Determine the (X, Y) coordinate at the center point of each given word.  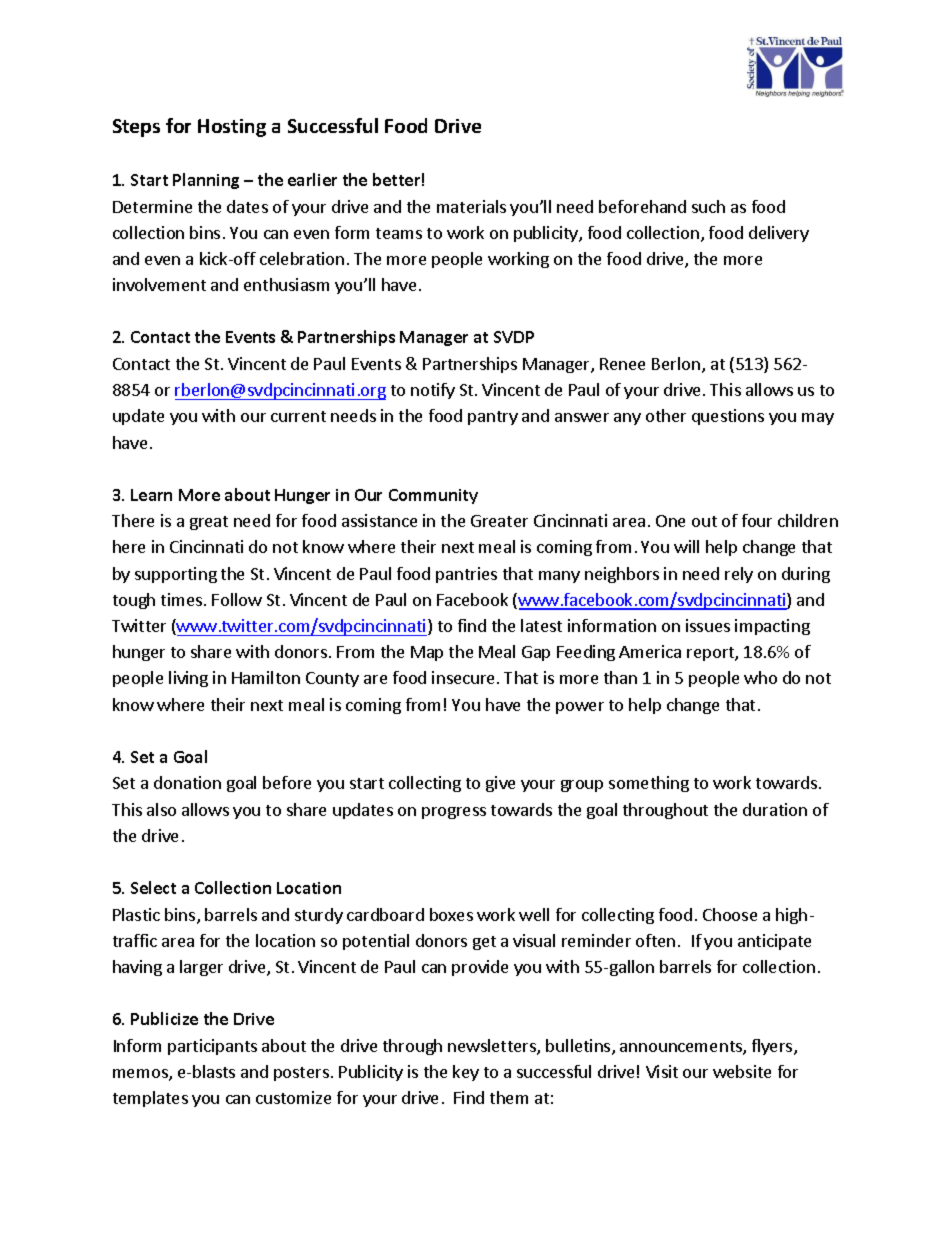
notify (433, 391)
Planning (206, 181)
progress (454, 813)
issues (708, 625)
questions (728, 417)
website (742, 1071)
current (298, 416)
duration (775, 809)
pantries (466, 575)
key (466, 1073)
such (708, 206)
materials (471, 206)
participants (212, 1047)
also (161, 809)
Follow (237, 599)
